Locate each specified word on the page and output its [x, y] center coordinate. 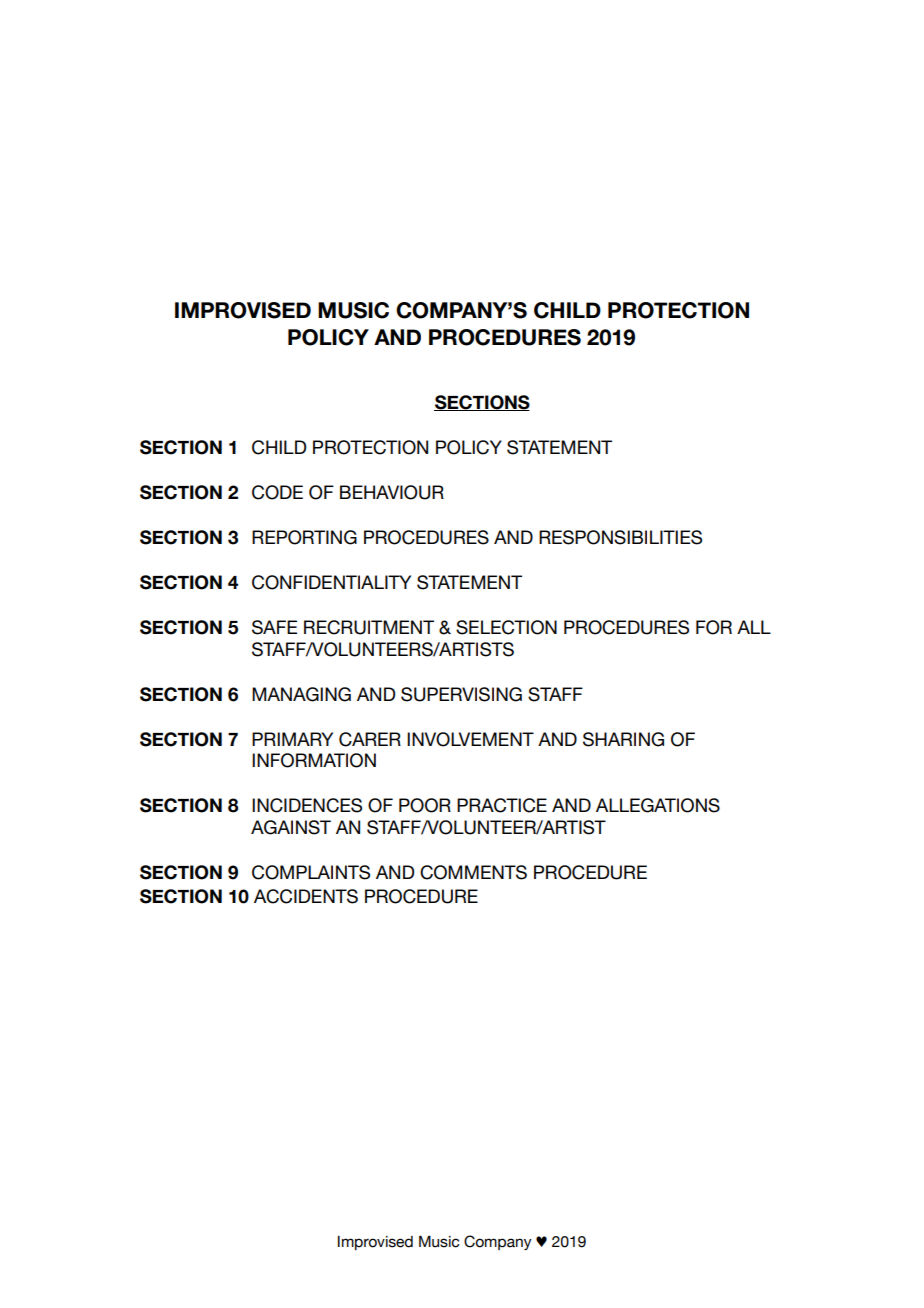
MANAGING [301, 694]
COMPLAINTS [311, 872]
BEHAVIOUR [392, 492]
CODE [277, 492]
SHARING [623, 739]
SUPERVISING [461, 694]
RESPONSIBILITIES [620, 537]
